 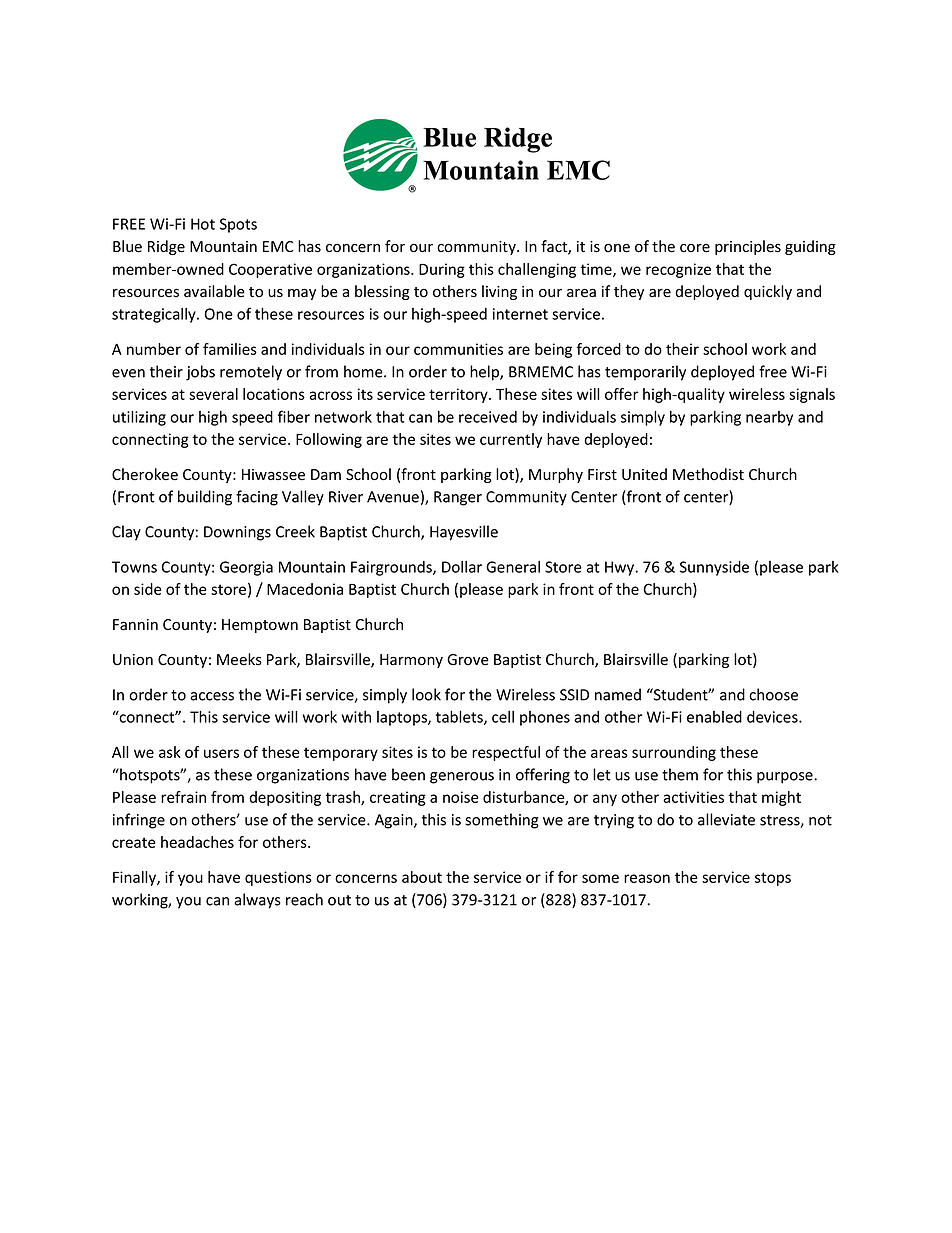 What do you see at coordinates (748, 247) in the page?
I see `principles` at bounding box center [748, 247].
